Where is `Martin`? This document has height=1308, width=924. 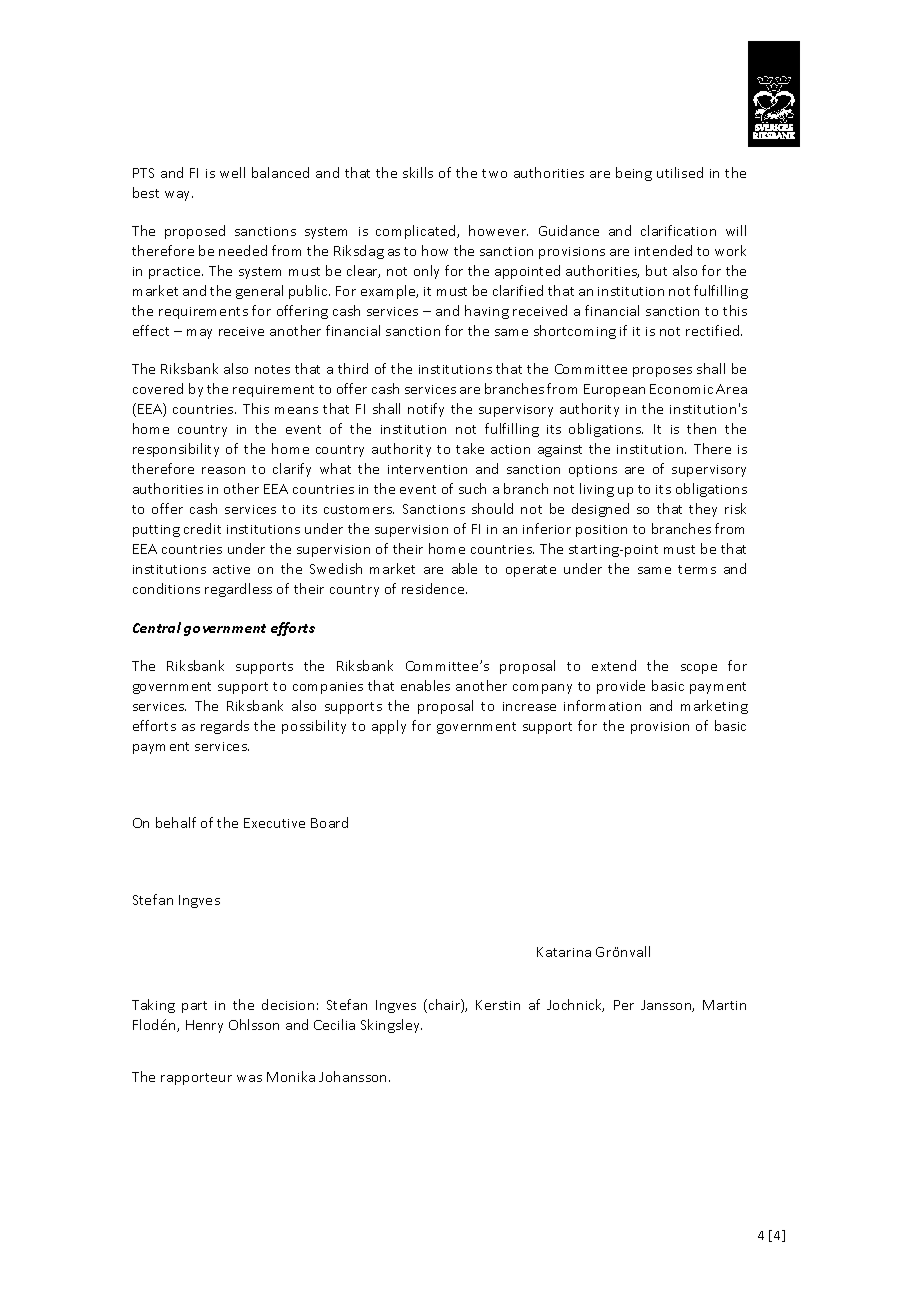 Martin is located at coordinates (724, 1005).
